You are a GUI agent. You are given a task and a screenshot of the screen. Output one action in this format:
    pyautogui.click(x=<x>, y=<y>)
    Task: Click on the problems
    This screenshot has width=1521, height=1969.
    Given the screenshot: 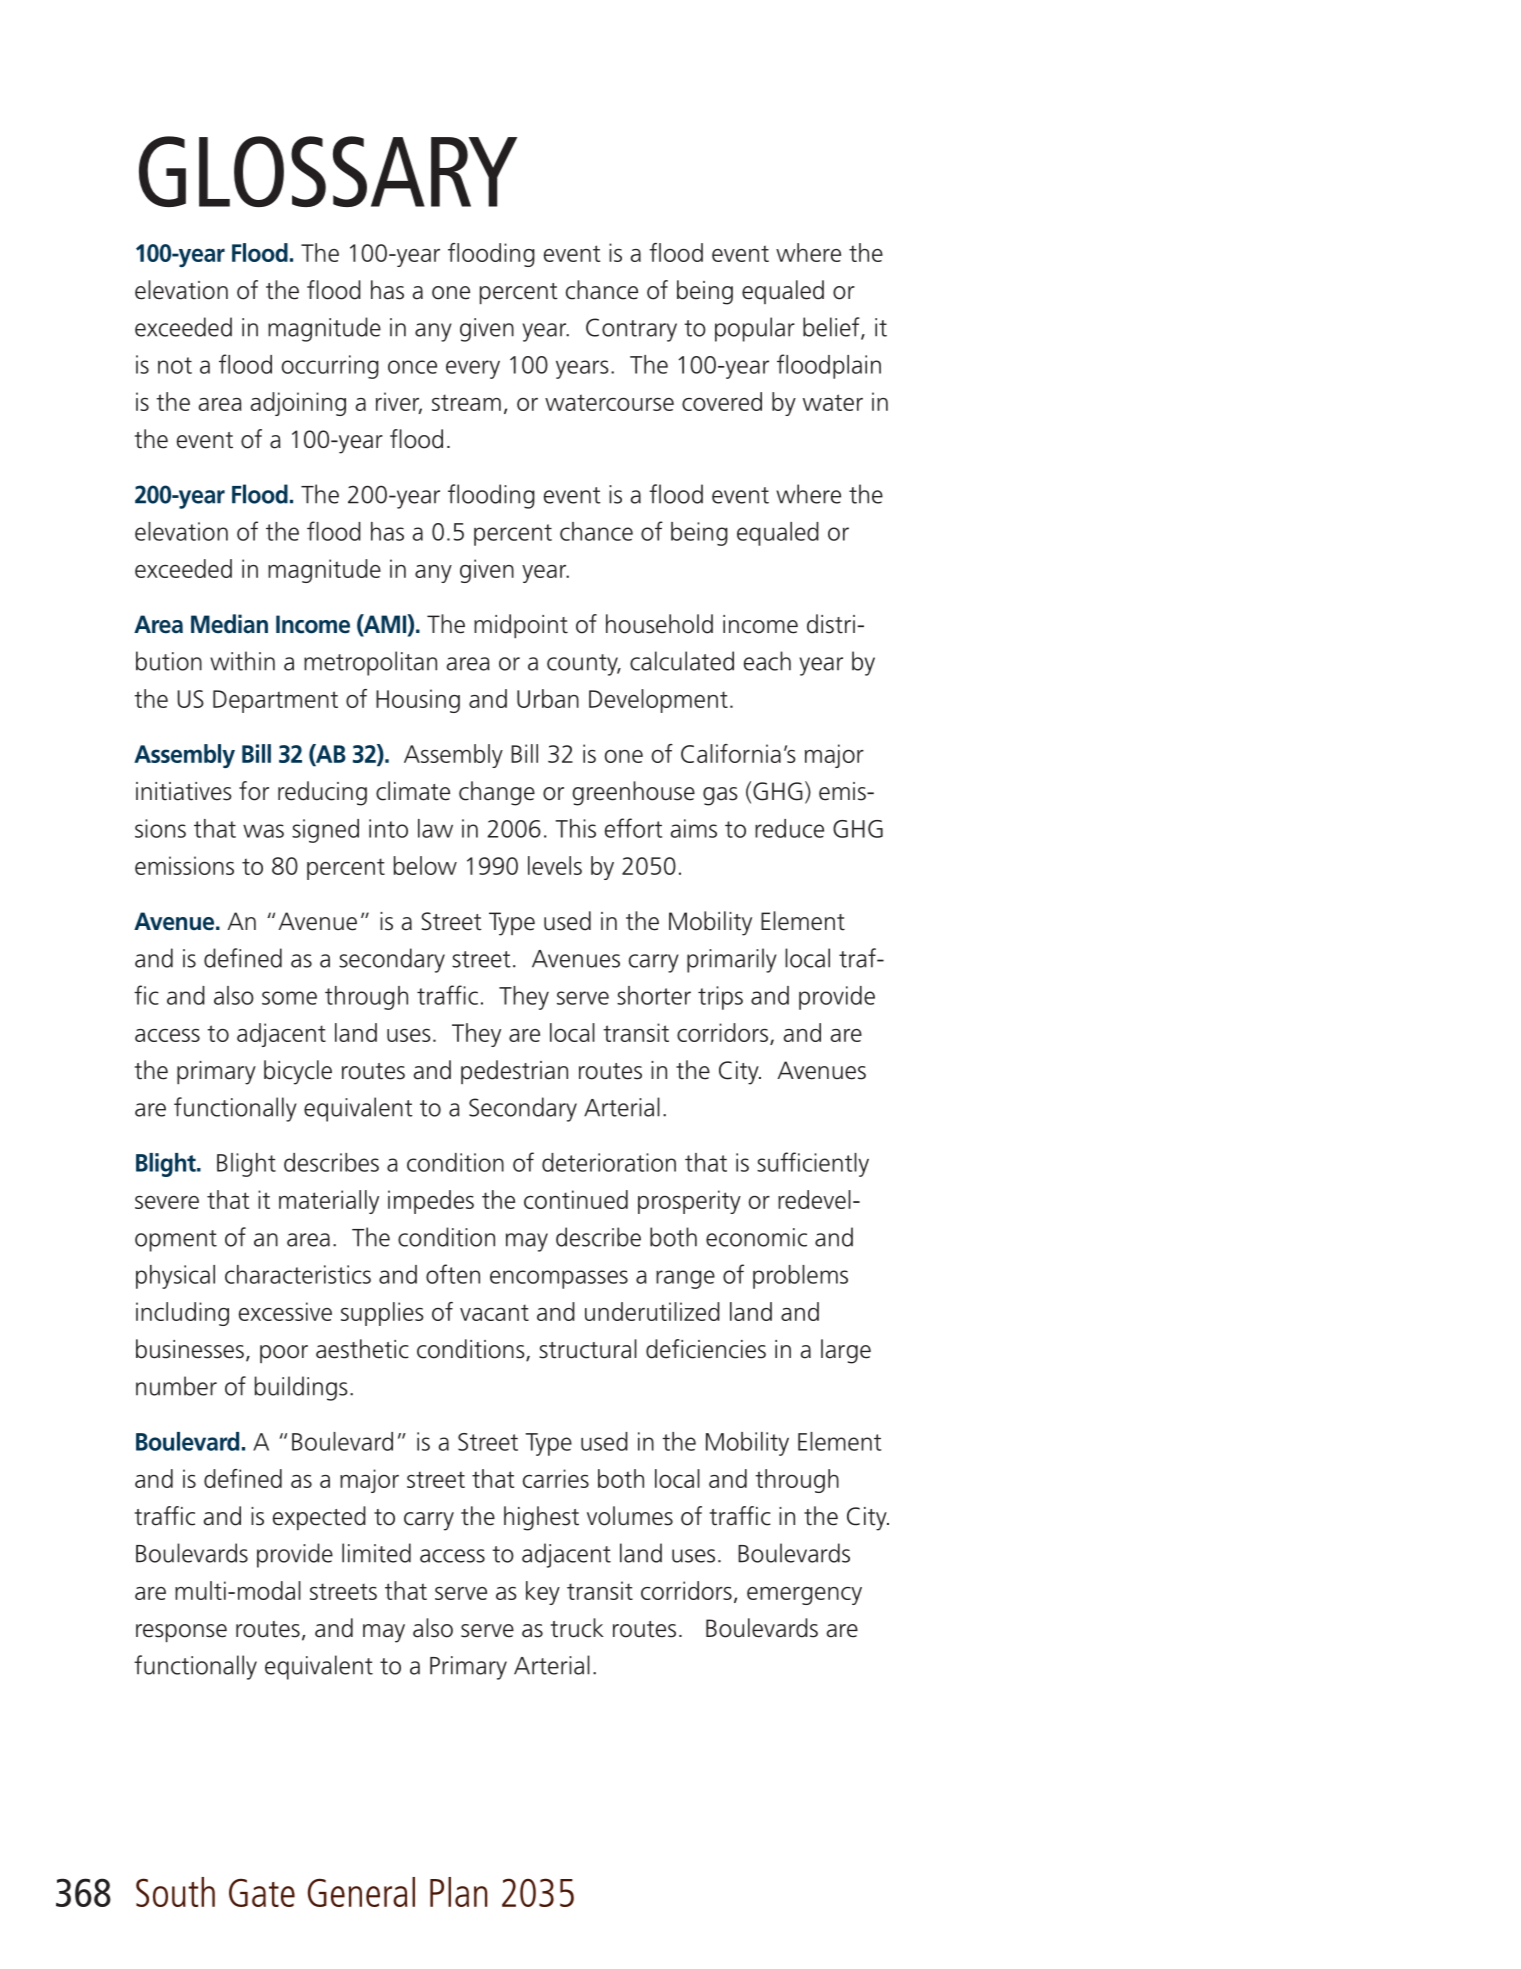 What is the action you would take?
    pyautogui.click(x=800, y=1277)
